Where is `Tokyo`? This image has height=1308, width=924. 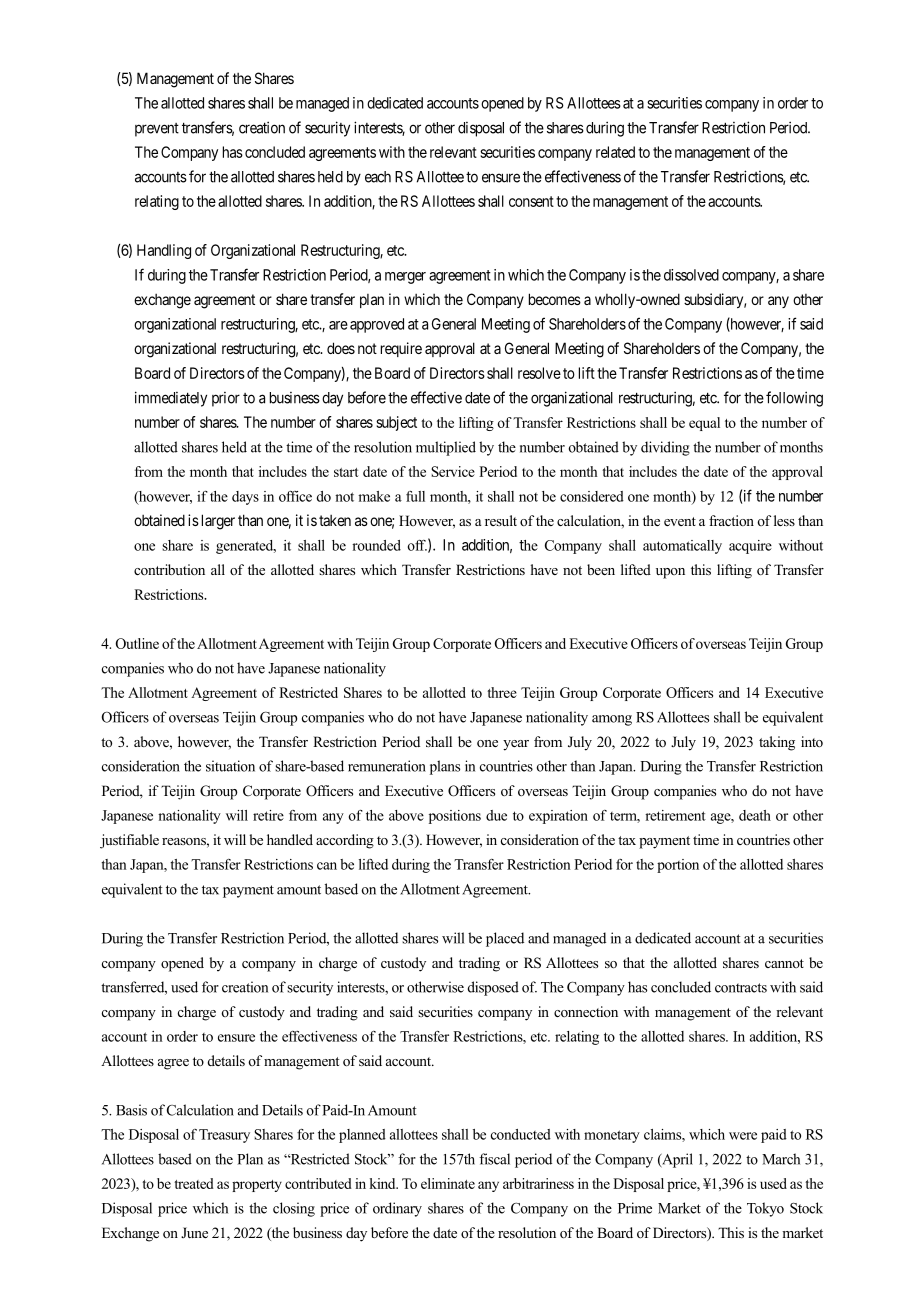 Tokyo is located at coordinates (765, 1209).
